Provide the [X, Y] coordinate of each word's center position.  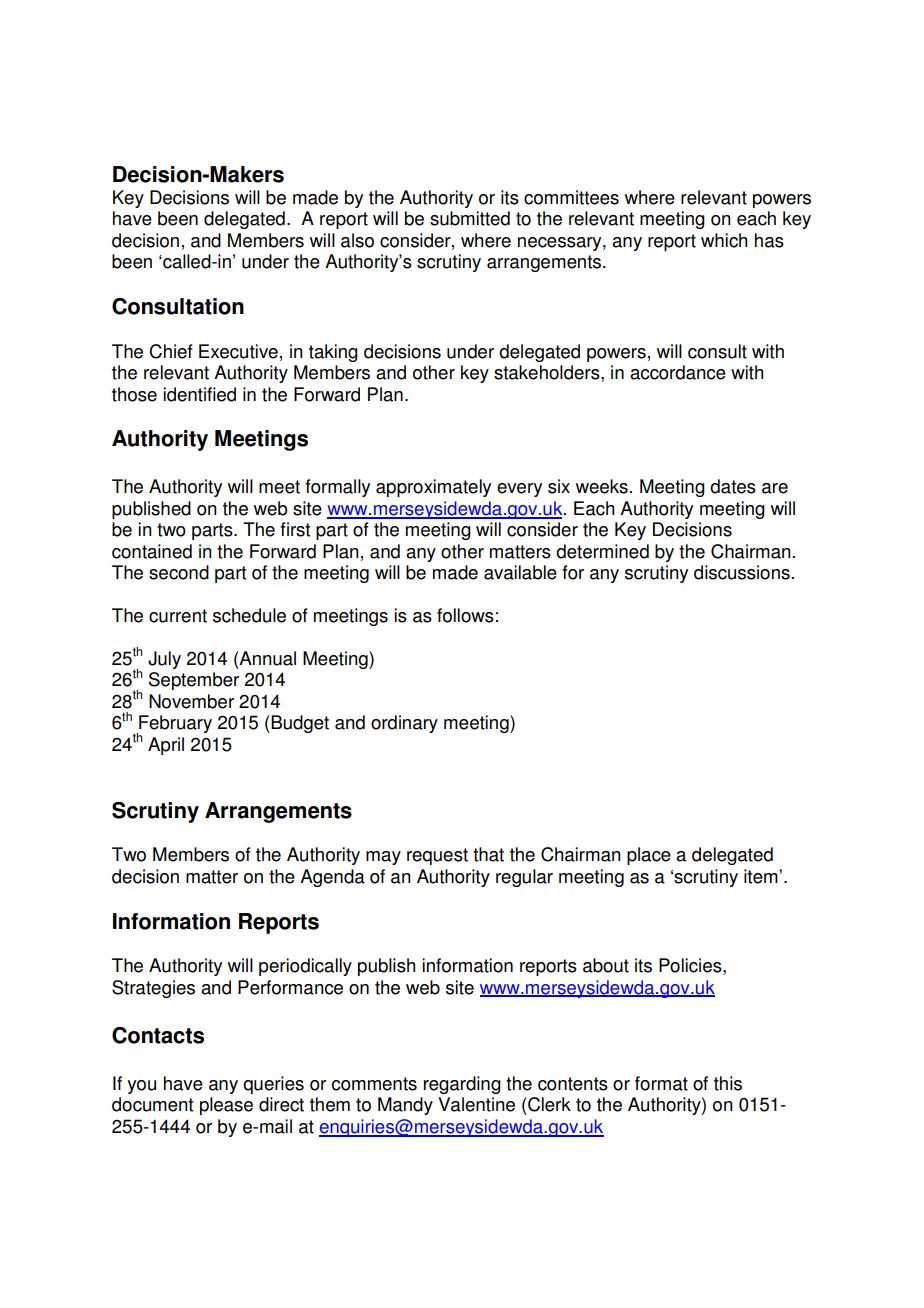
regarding [462, 1085]
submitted [470, 218]
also [357, 240]
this [728, 1083]
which [724, 240]
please [226, 1106]
